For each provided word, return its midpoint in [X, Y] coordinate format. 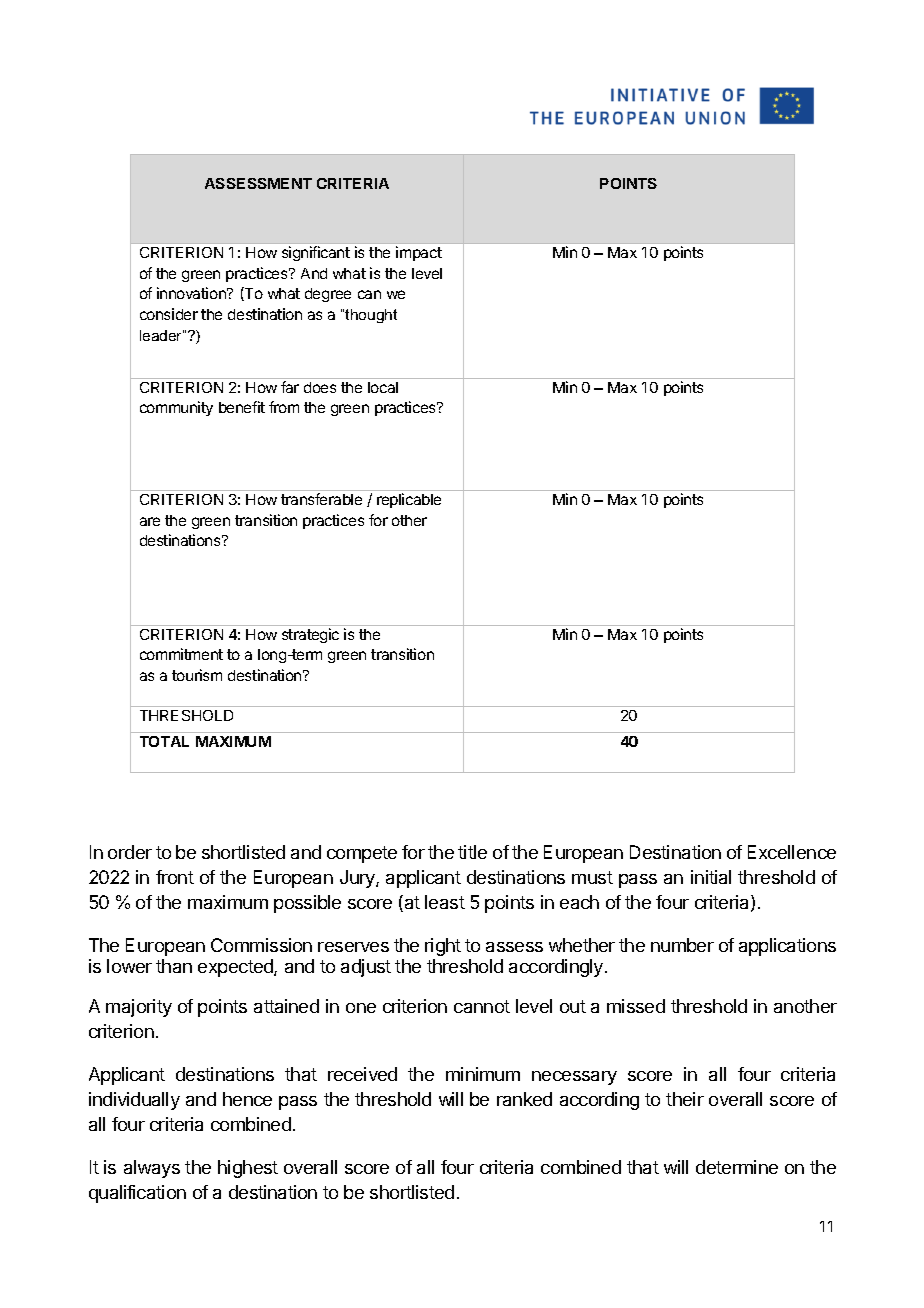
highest [248, 1169]
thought [371, 316]
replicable [409, 500]
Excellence [792, 852]
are [150, 521]
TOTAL [164, 741]
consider [169, 314]
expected [236, 968]
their [685, 1099]
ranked [524, 1099]
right [443, 947]
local [383, 387]
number [682, 945]
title [472, 852]
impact [419, 253]
